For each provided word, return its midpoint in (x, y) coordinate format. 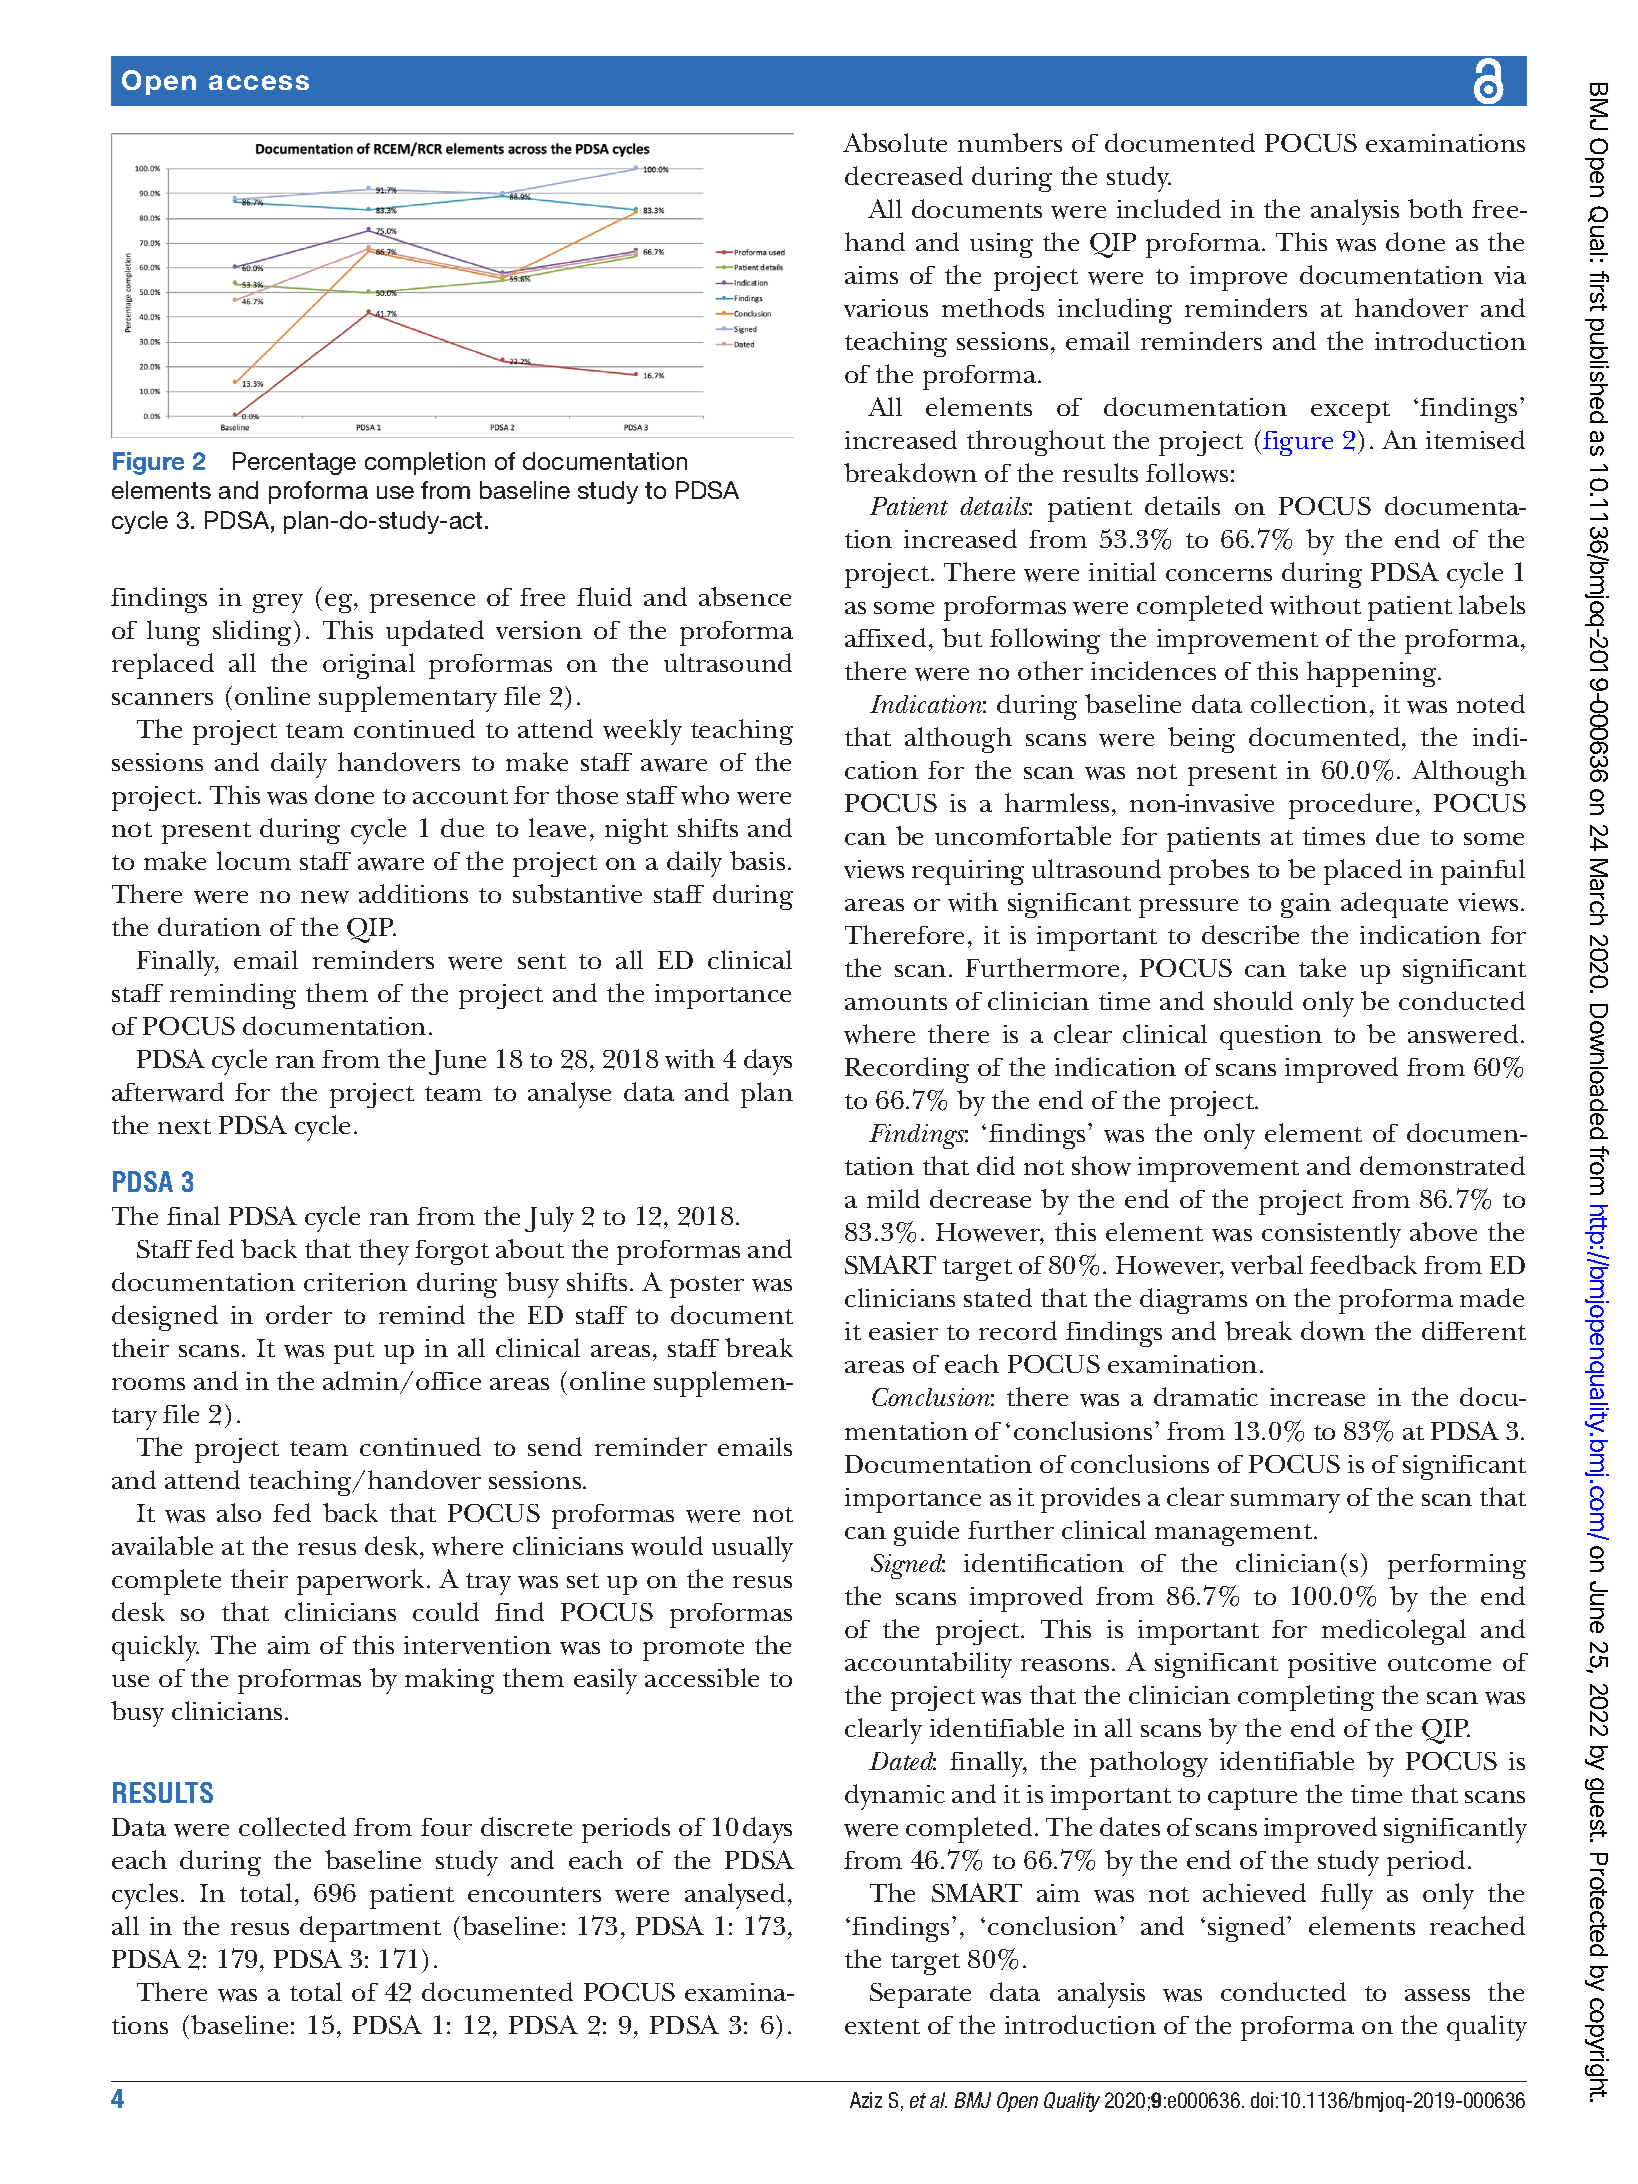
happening (1373, 674)
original (369, 666)
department (370, 1929)
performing (1457, 1566)
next (184, 1126)
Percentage (294, 463)
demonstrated (1442, 1165)
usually (752, 1549)
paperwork (362, 1582)
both (1435, 208)
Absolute (895, 142)
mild (893, 1198)
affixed (885, 637)
